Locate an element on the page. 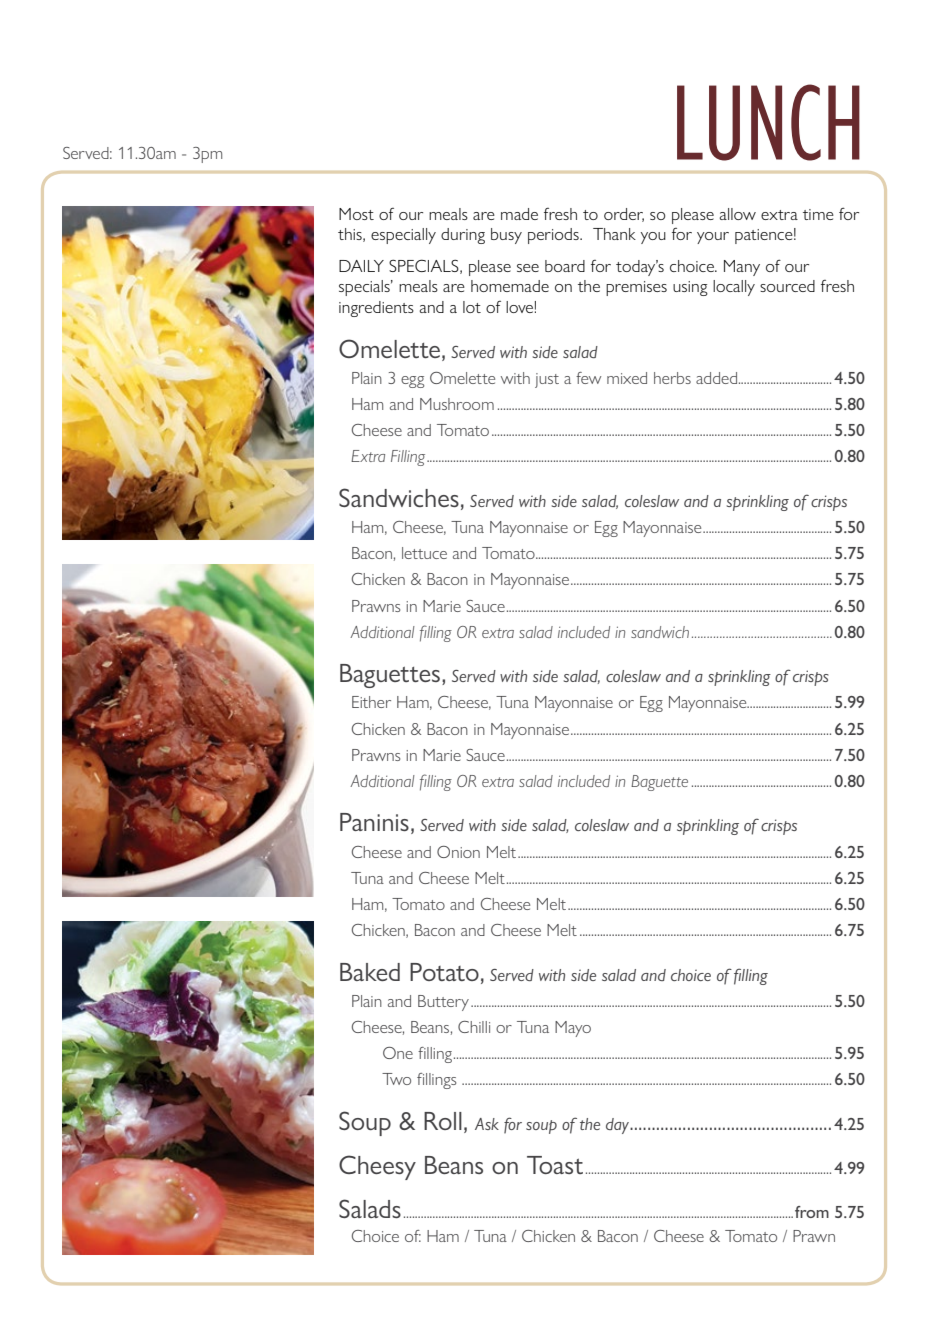  especially is located at coordinates (403, 236).
